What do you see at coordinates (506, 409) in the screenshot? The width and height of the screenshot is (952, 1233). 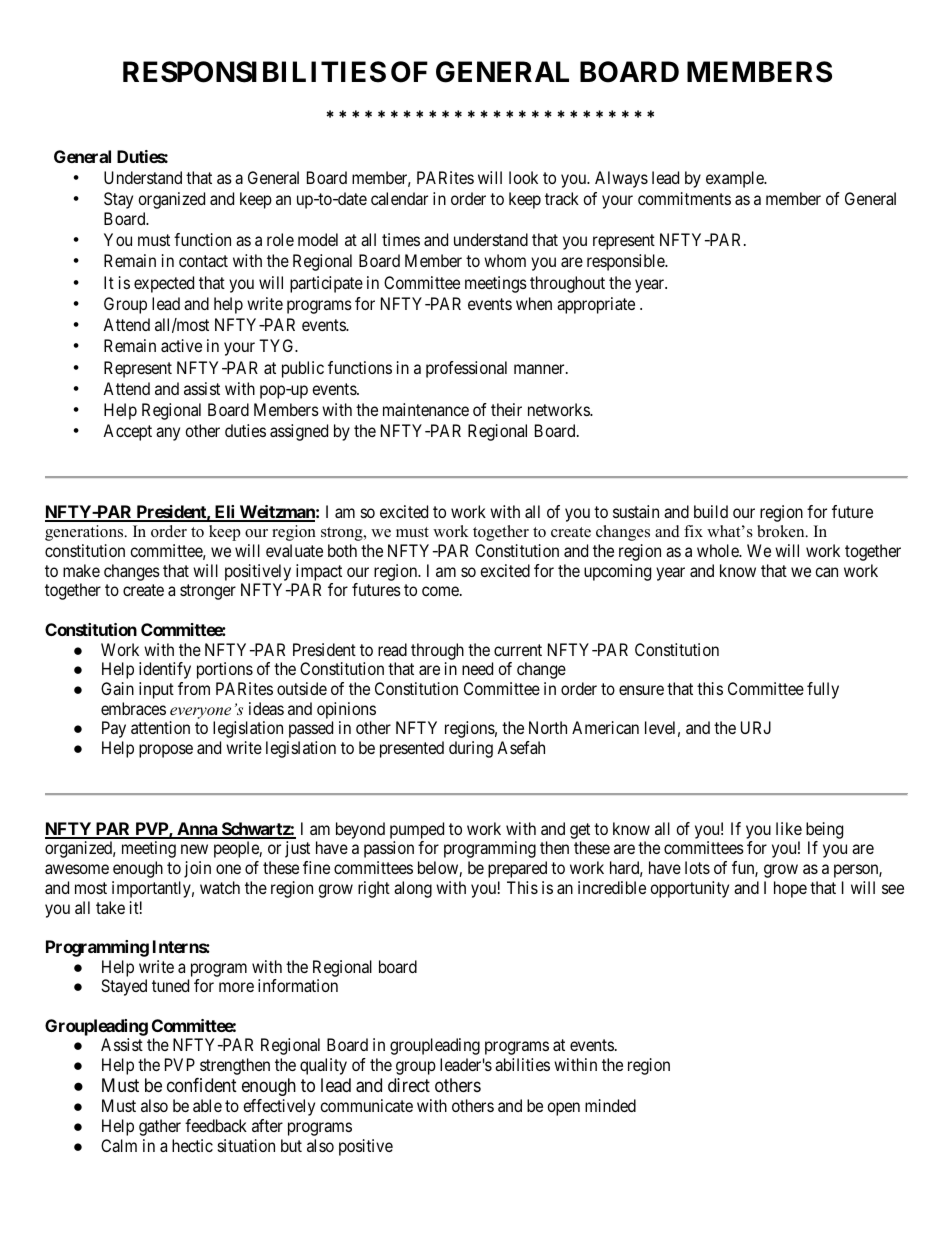 I see `their` at bounding box center [506, 409].
